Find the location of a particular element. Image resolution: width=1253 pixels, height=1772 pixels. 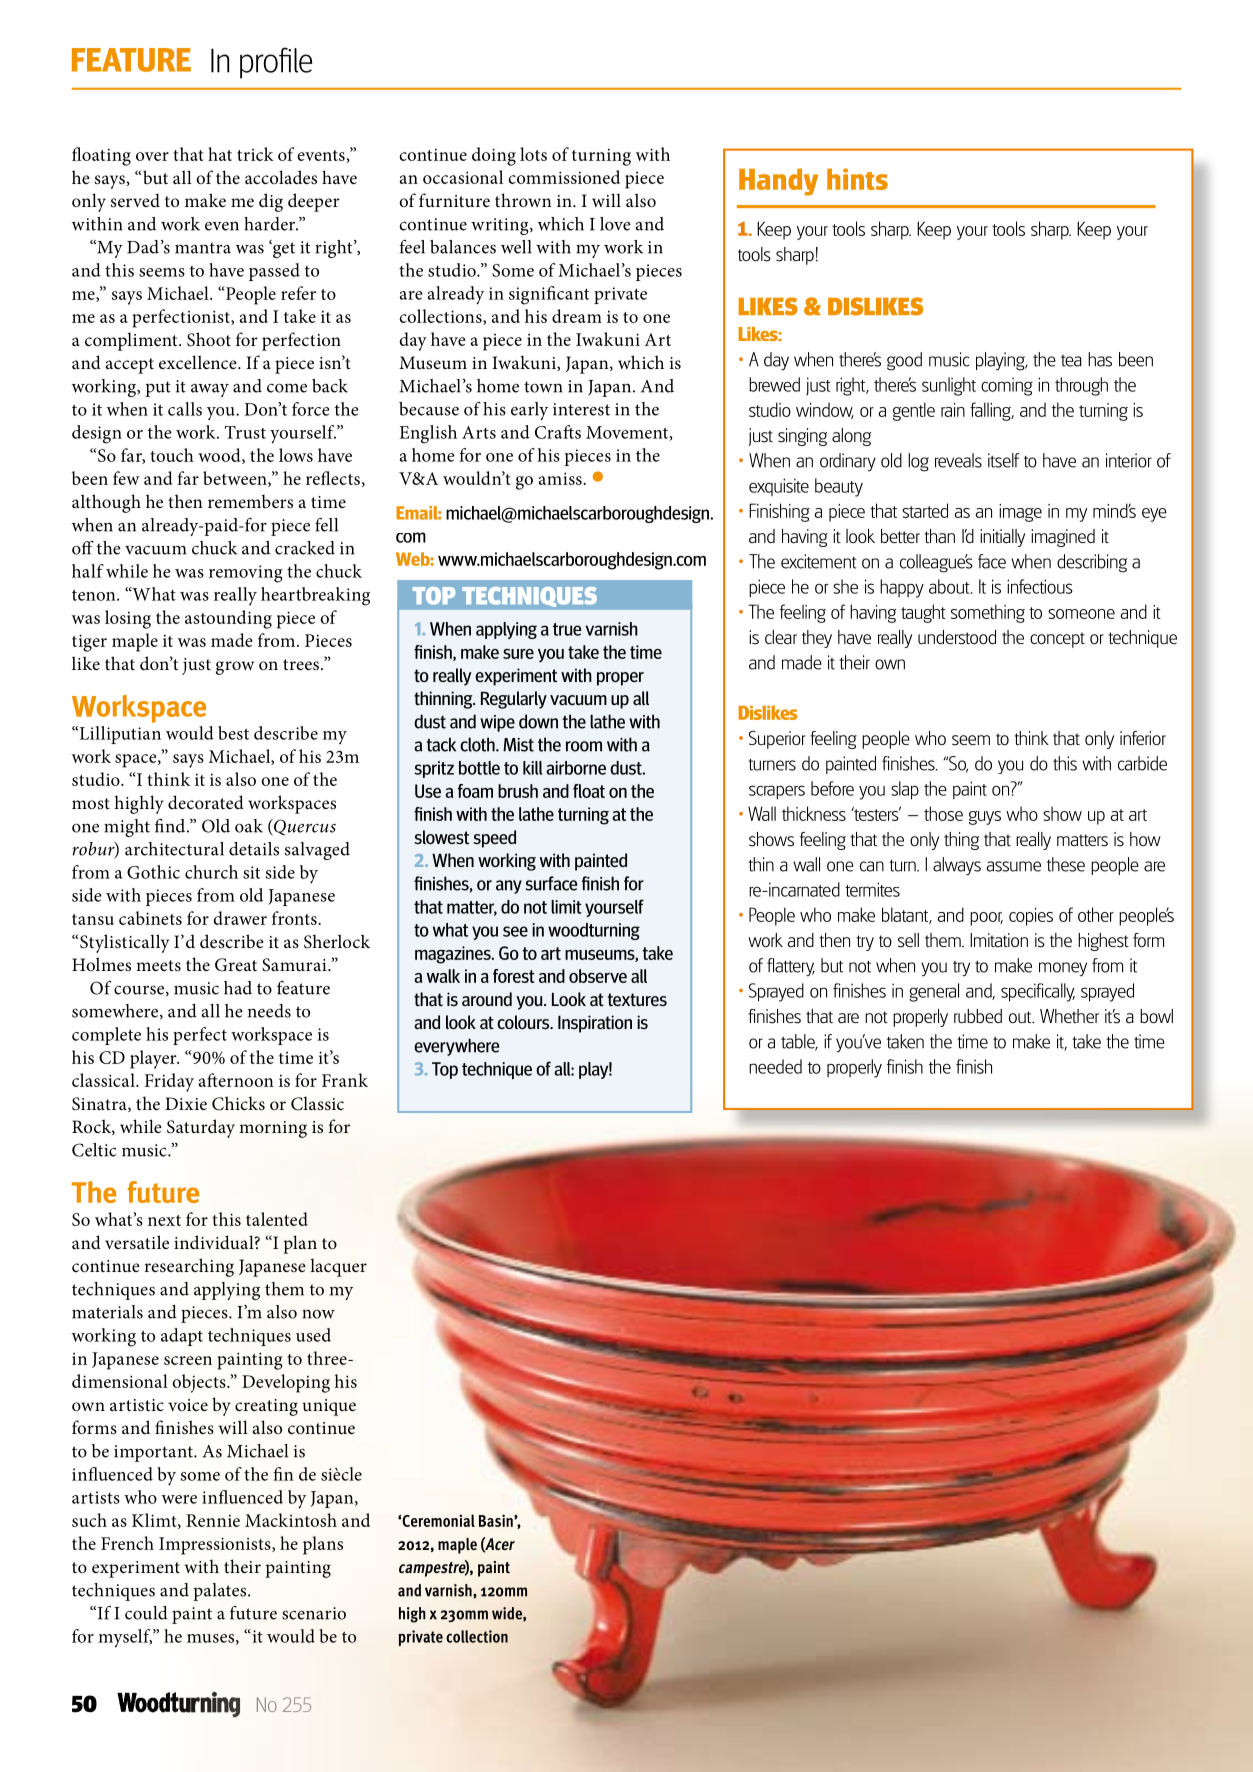

had is located at coordinates (238, 988).
